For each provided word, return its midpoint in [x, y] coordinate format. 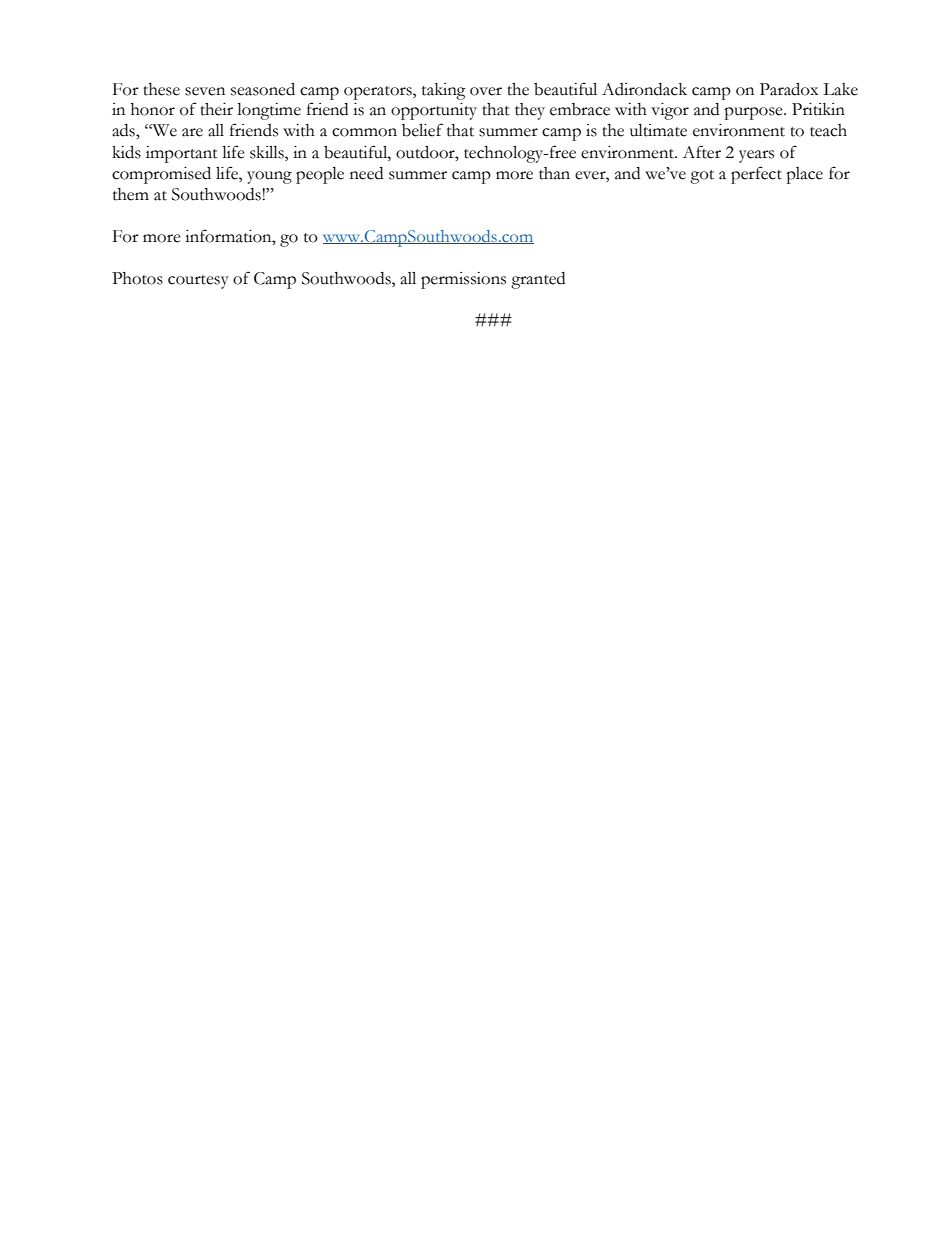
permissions [463, 280]
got [702, 177]
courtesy [198, 282]
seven [205, 91]
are [192, 132]
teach [828, 130]
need [366, 173]
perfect [756, 175]
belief [422, 130]
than [554, 173]
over [486, 91]
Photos [137, 278]
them [131, 194]
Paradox [789, 89]
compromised [161, 175]
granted [538, 280]
